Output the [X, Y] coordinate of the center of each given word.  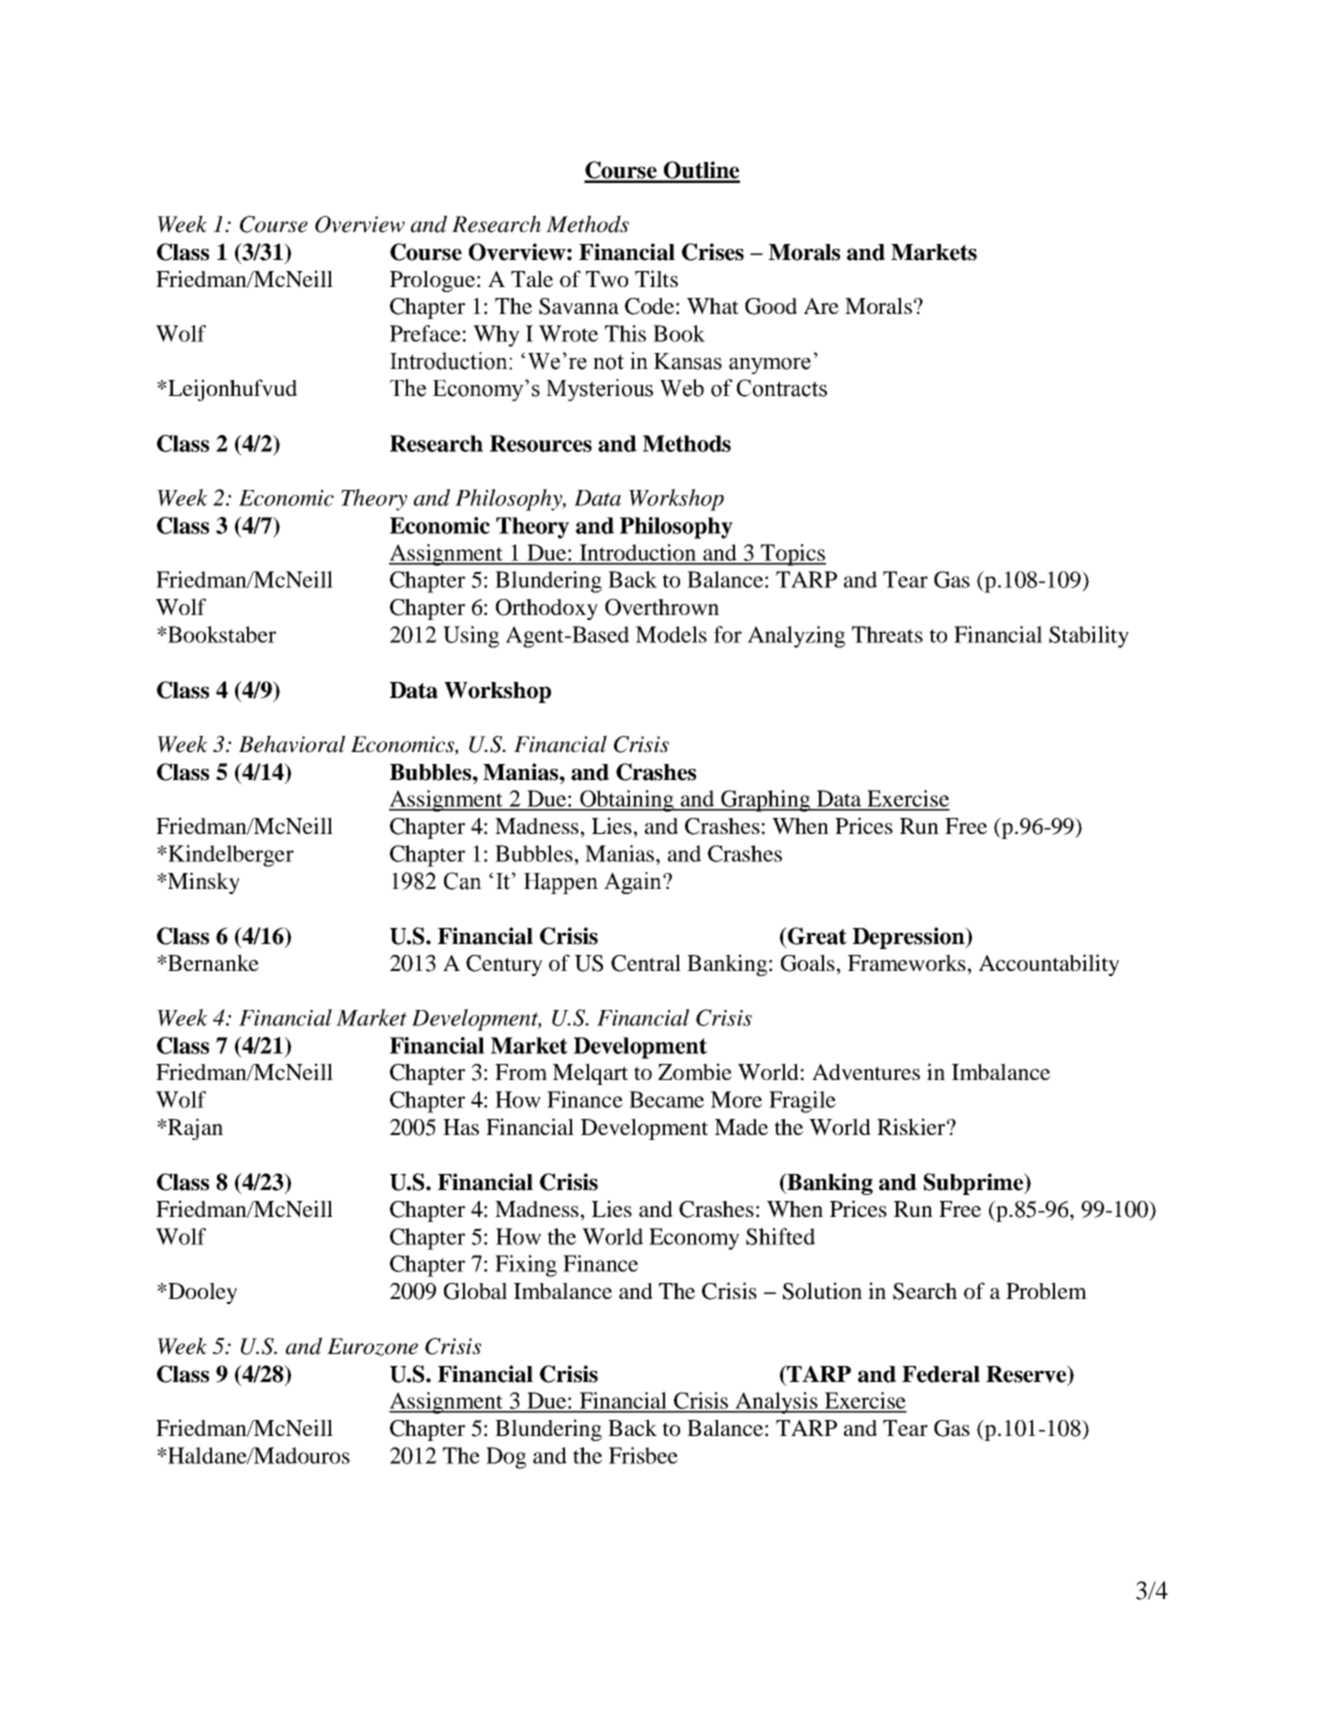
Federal [941, 1374]
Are [821, 306]
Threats [887, 634]
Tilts [656, 278]
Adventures [866, 1072]
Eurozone [372, 1347]
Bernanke [212, 962]
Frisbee [643, 1455]
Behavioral [292, 744]
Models [671, 634]
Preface [425, 333]
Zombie [695, 1071]
